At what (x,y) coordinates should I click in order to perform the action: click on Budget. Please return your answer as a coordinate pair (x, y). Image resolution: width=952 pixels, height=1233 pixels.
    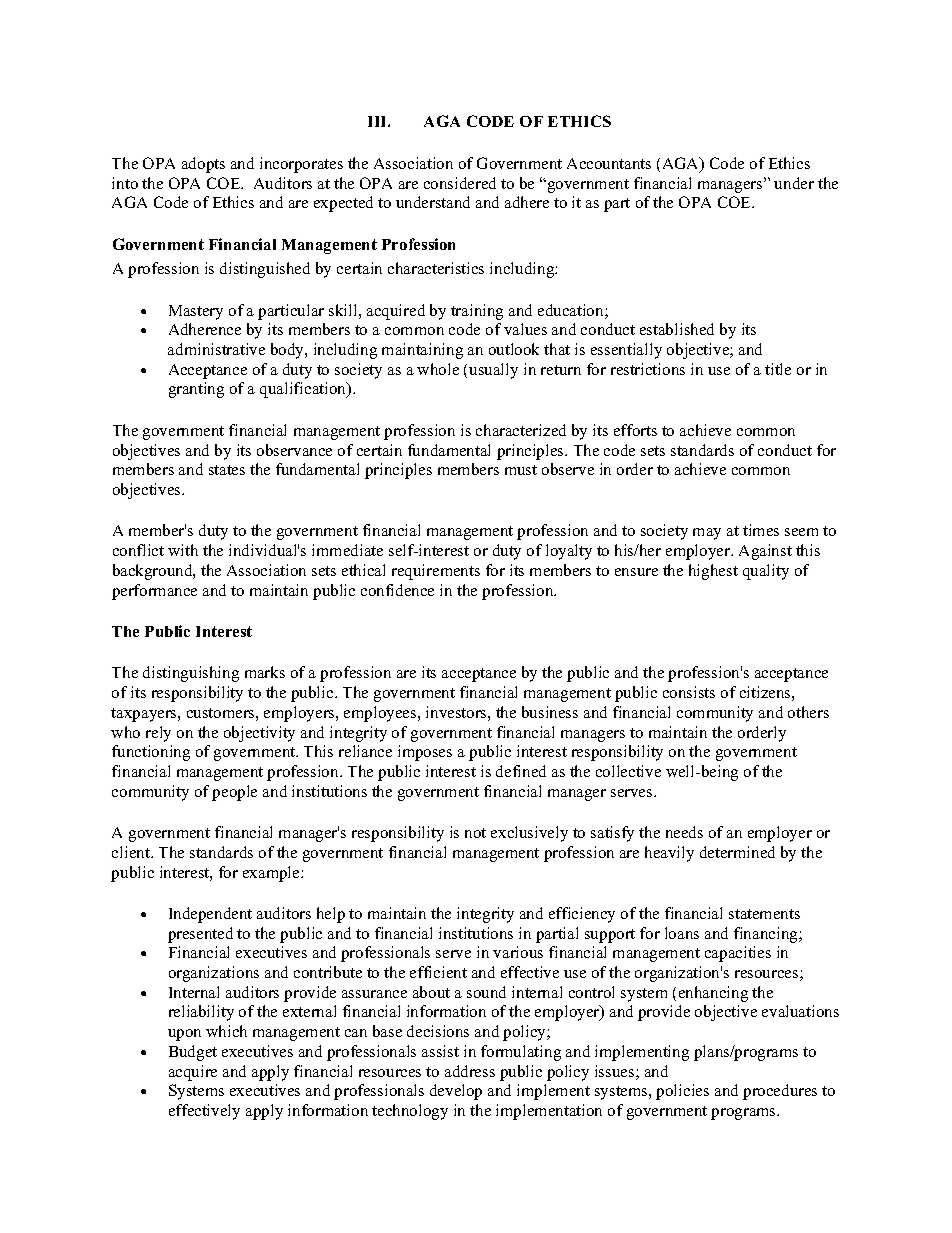
    Looking at the image, I should click on (193, 1053).
